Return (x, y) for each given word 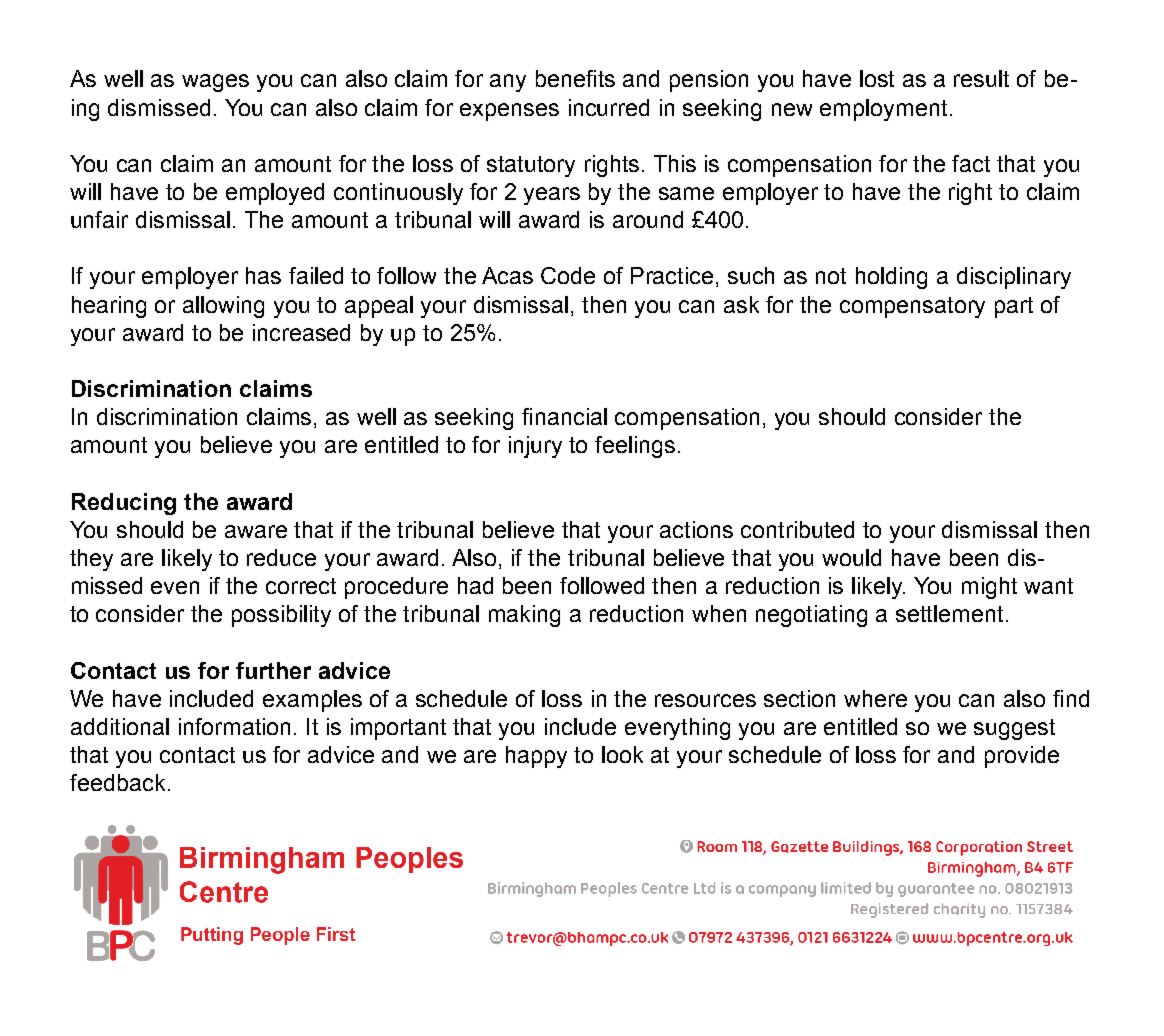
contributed (797, 529)
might (989, 588)
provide (1022, 757)
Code (568, 275)
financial (564, 416)
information (234, 726)
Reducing (124, 504)
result (981, 78)
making (524, 616)
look (622, 754)
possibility (281, 616)
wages (215, 83)
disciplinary (1014, 278)
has (263, 275)
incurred (609, 107)
